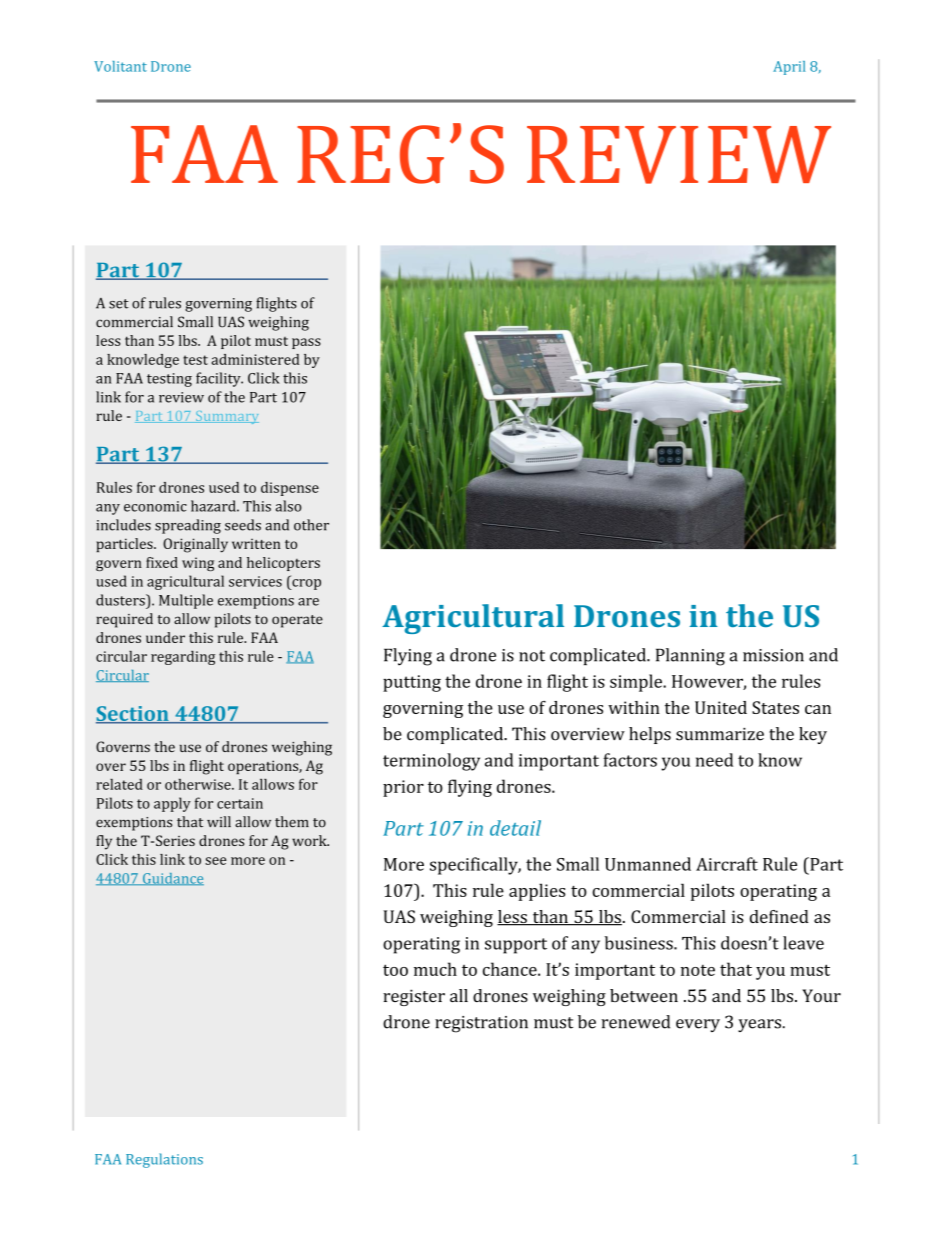 The image size is (952, 1233). Describe the element at coordinates (164, 1160) in the screenshot. I see `Regulations` at that location.
